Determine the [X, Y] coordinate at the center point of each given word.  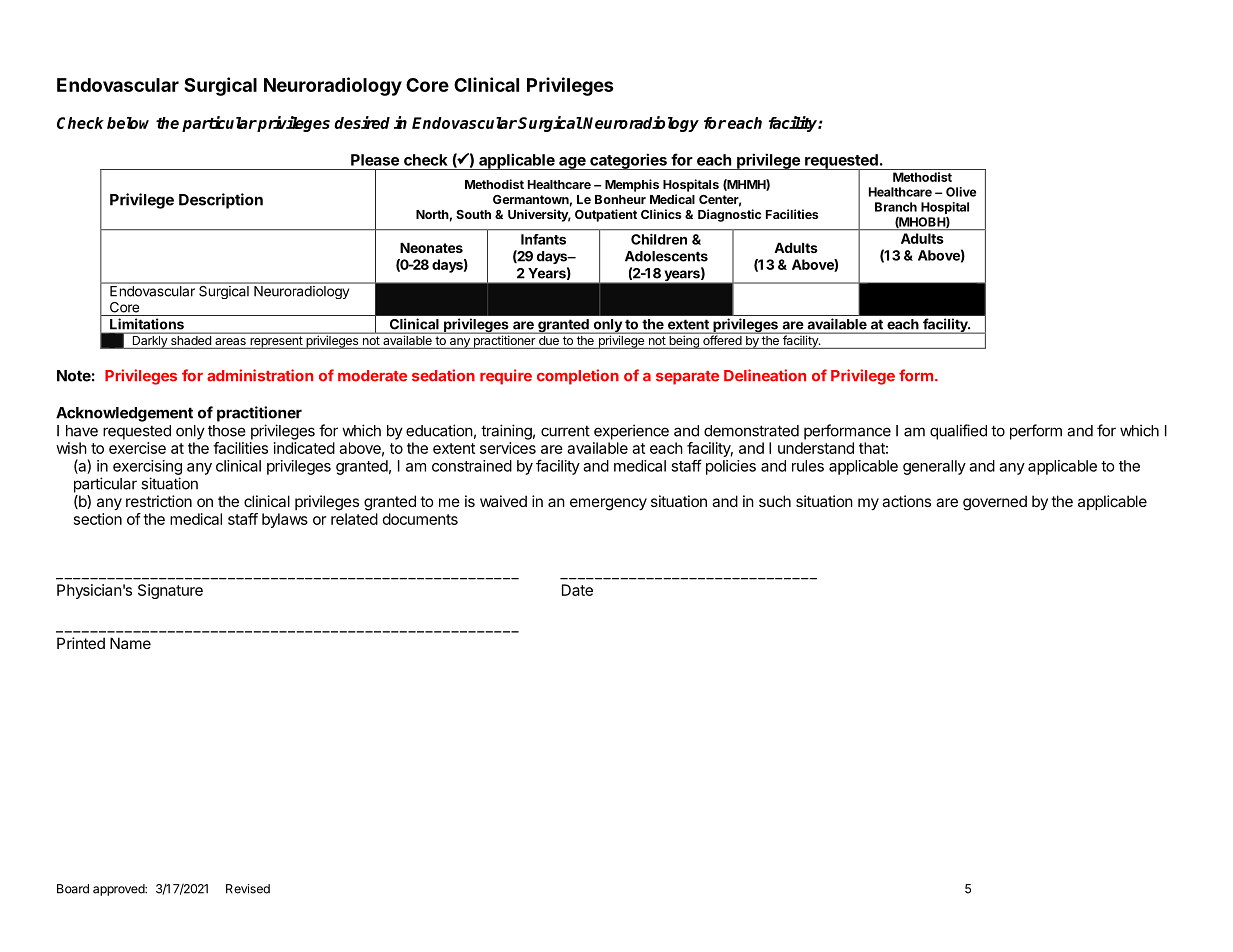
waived [503, 501]
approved [119, 890]
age [572, 163]
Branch [896, 207]
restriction [159, 501]
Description [221, 201]
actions [906, 501]
